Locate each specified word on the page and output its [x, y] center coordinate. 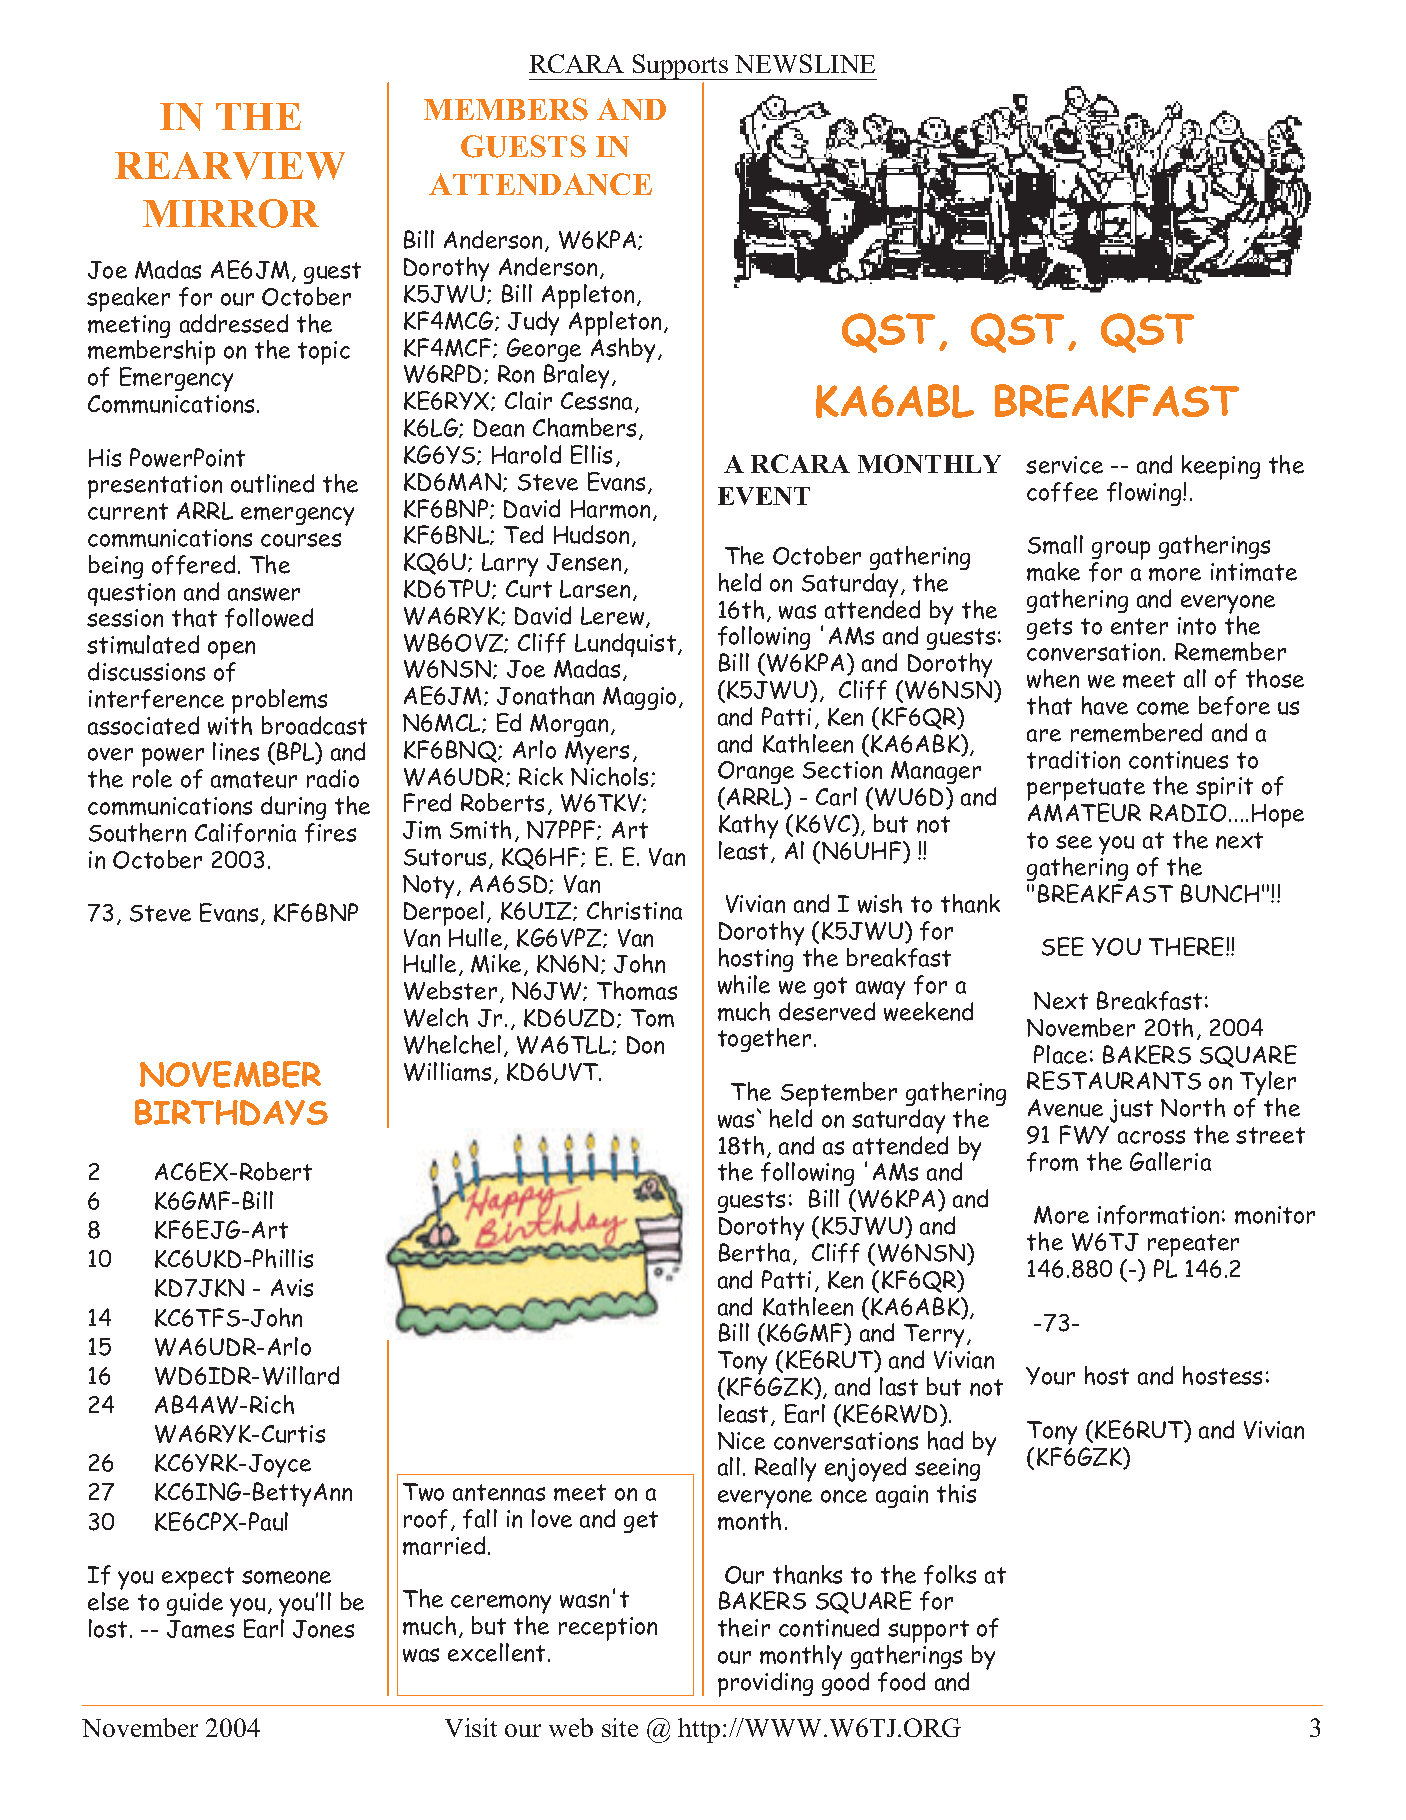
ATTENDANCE [540, 184]
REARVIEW [230, 166]
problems [279, 701]
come [1163, 708]
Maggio [639, 698]
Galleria [1170, 1161]
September [839, 1096]
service [1064, 465]
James [200, 1629]
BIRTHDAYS [231, 1112]
